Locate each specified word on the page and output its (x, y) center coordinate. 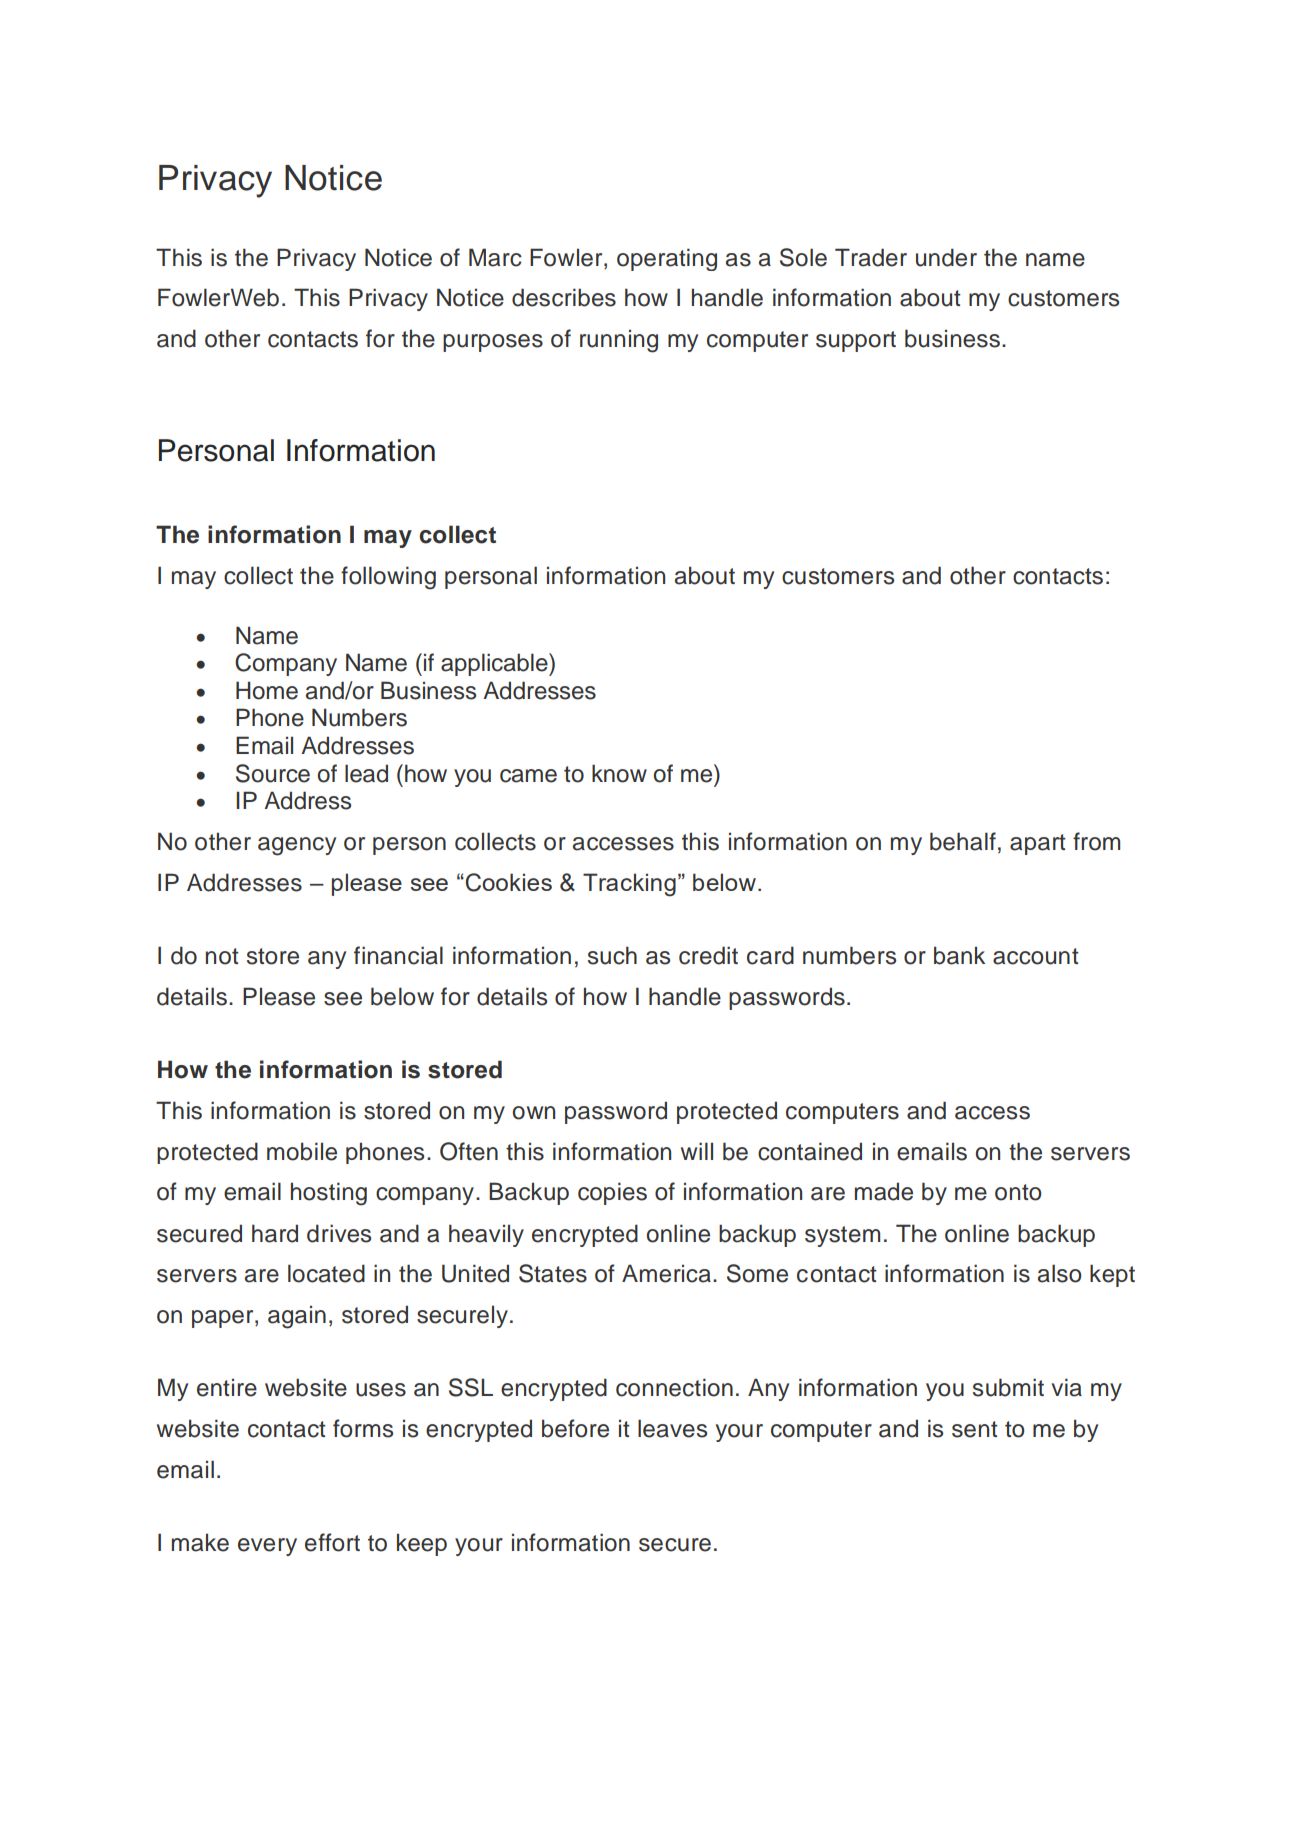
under (946, 257)
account (1036, 956)
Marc (495, 257)
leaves (672, 1428)
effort (332, 1542)
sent (975, 1429)
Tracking (629, 885)
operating (667, 259)
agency (297, 846)
